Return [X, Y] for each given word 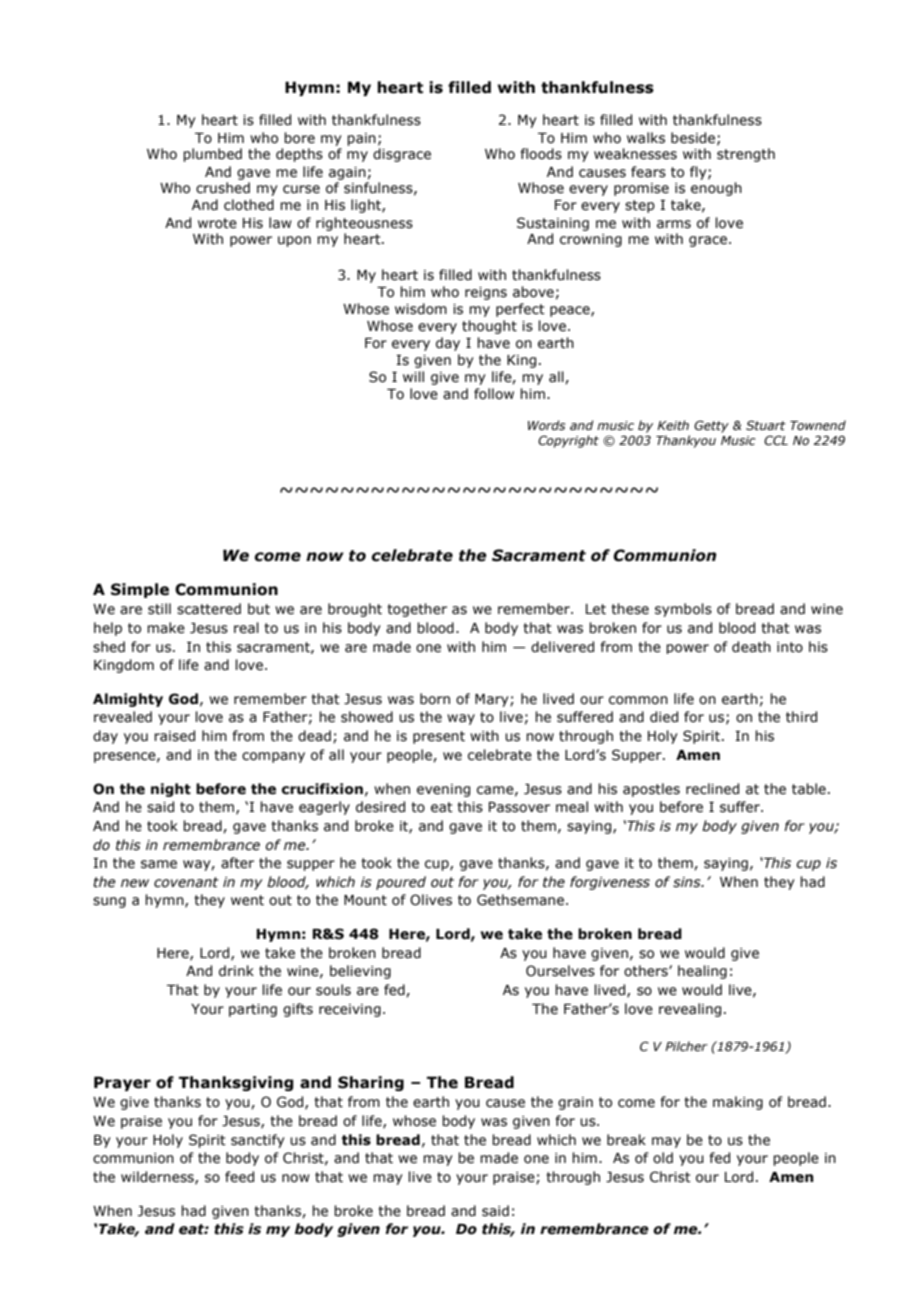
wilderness [158, 1177]
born [435, 699]
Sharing [371, 1083]
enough [716, 189]
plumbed [212, 155]
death [751, 647]
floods [541, 154]
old [663, 1158]
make [166, 628]
